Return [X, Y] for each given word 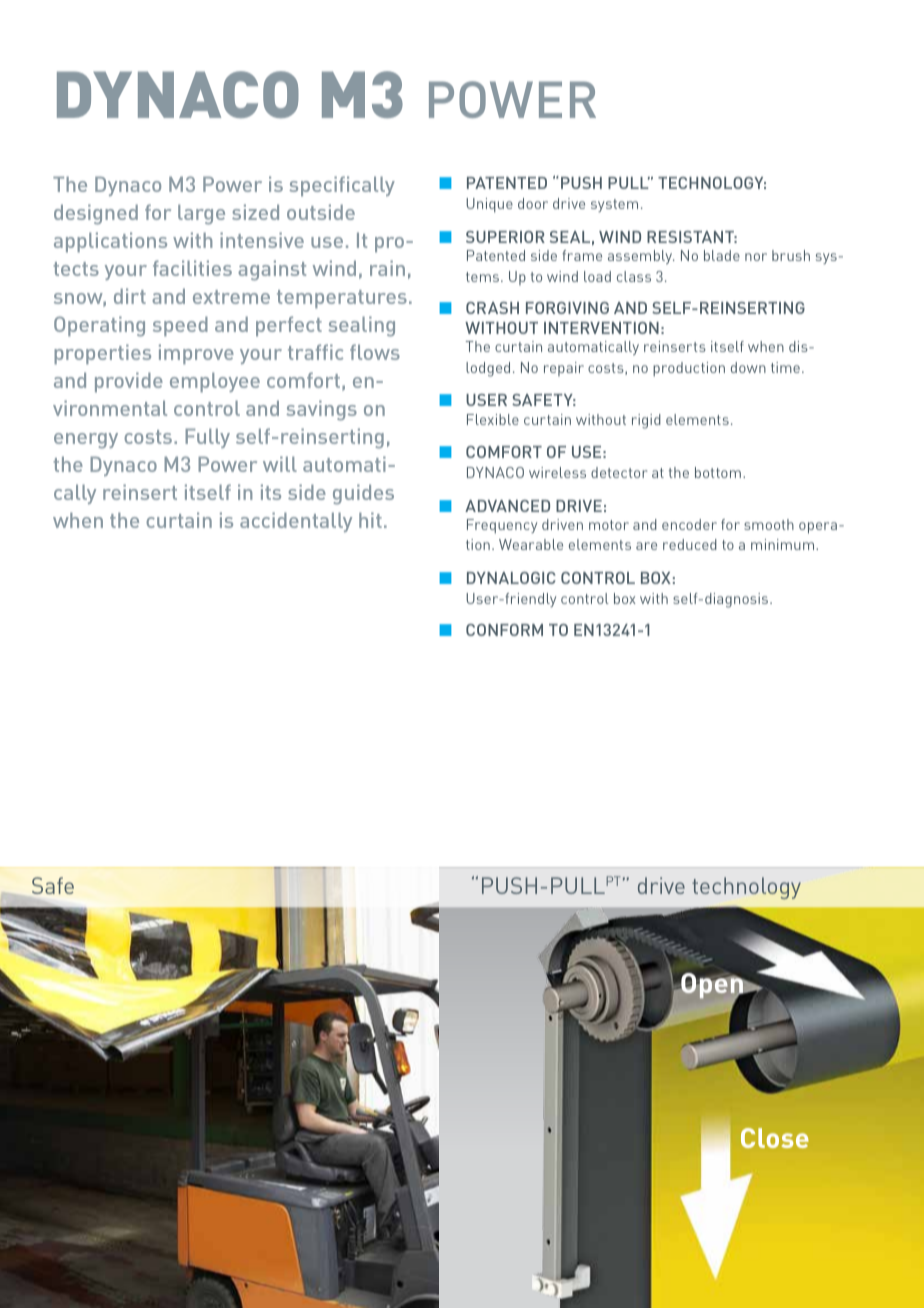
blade [722, 255]
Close [775, 1138]
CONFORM [504, 630]
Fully [207, 438]
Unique [489, 205]
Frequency [502, 526]
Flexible [493, 419]
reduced [690, 544]
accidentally [296, 522]
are [646, 546]
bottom [718, 472]
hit [370, 520]
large [201, 214]
